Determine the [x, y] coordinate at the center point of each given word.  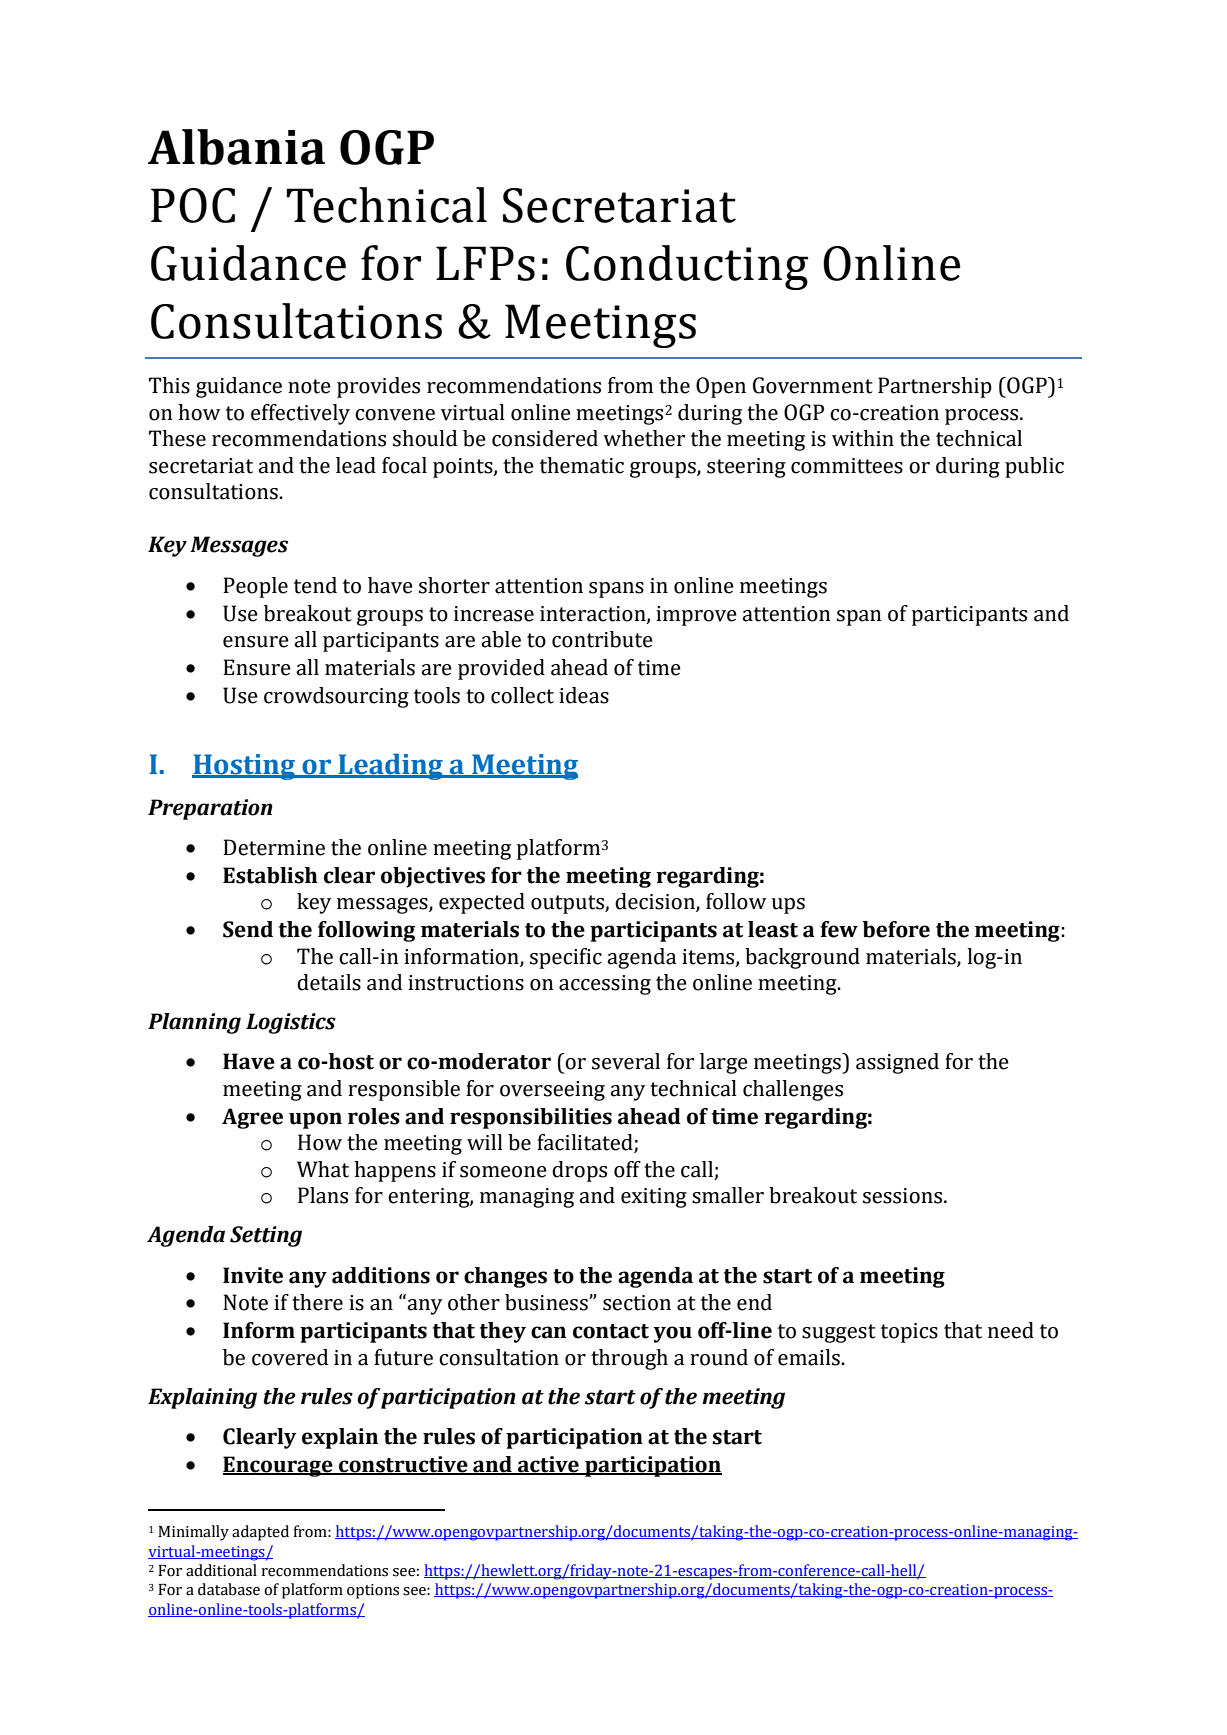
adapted [260, 1533]
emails [810, 1357]
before [896, 929]
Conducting [687, 267]
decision [656, 902]
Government [813, 385]
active [548, 1465]
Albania [236, 147]
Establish [270, 875]
